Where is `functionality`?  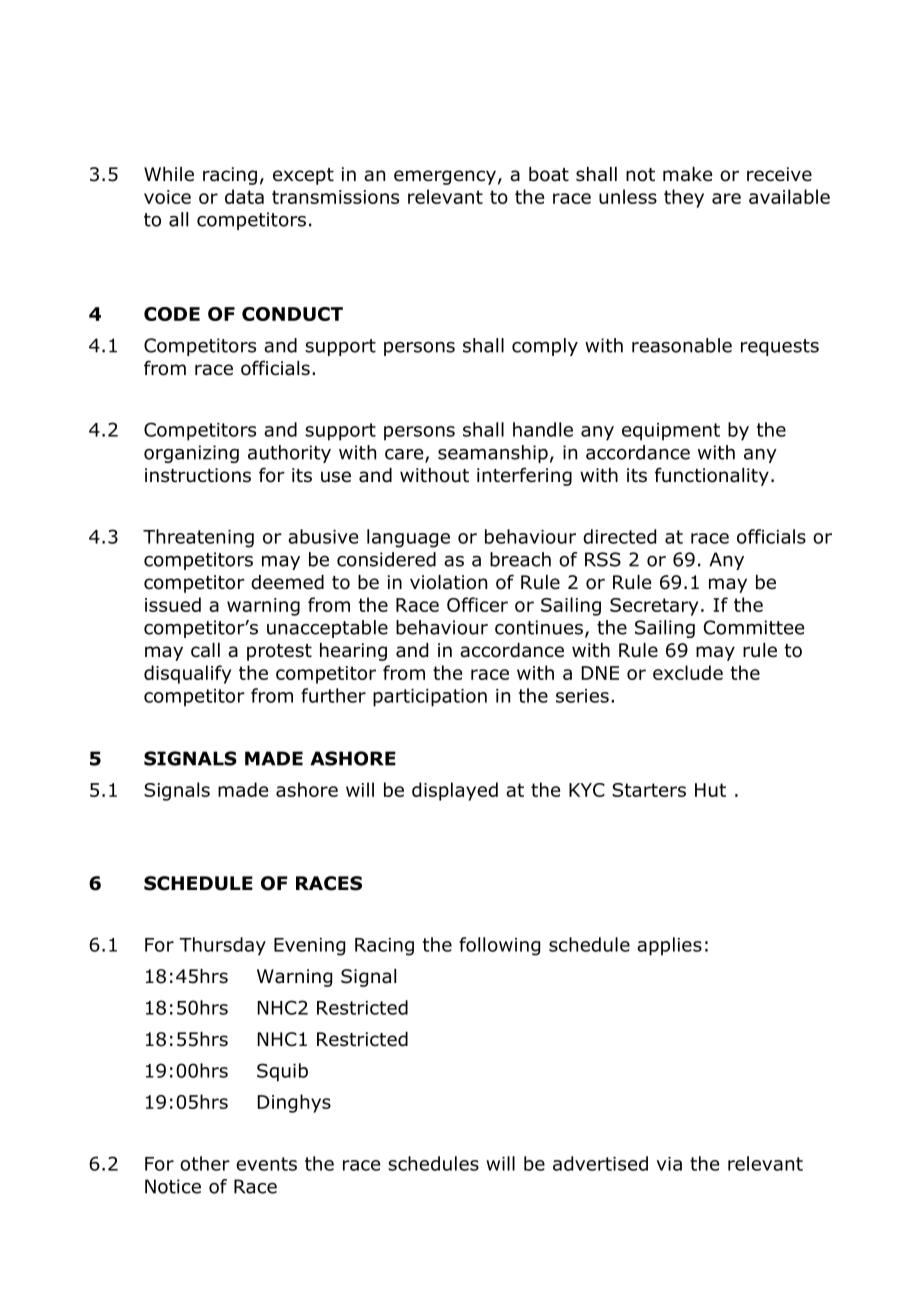
functionality is located at coordinates (712, 476).
